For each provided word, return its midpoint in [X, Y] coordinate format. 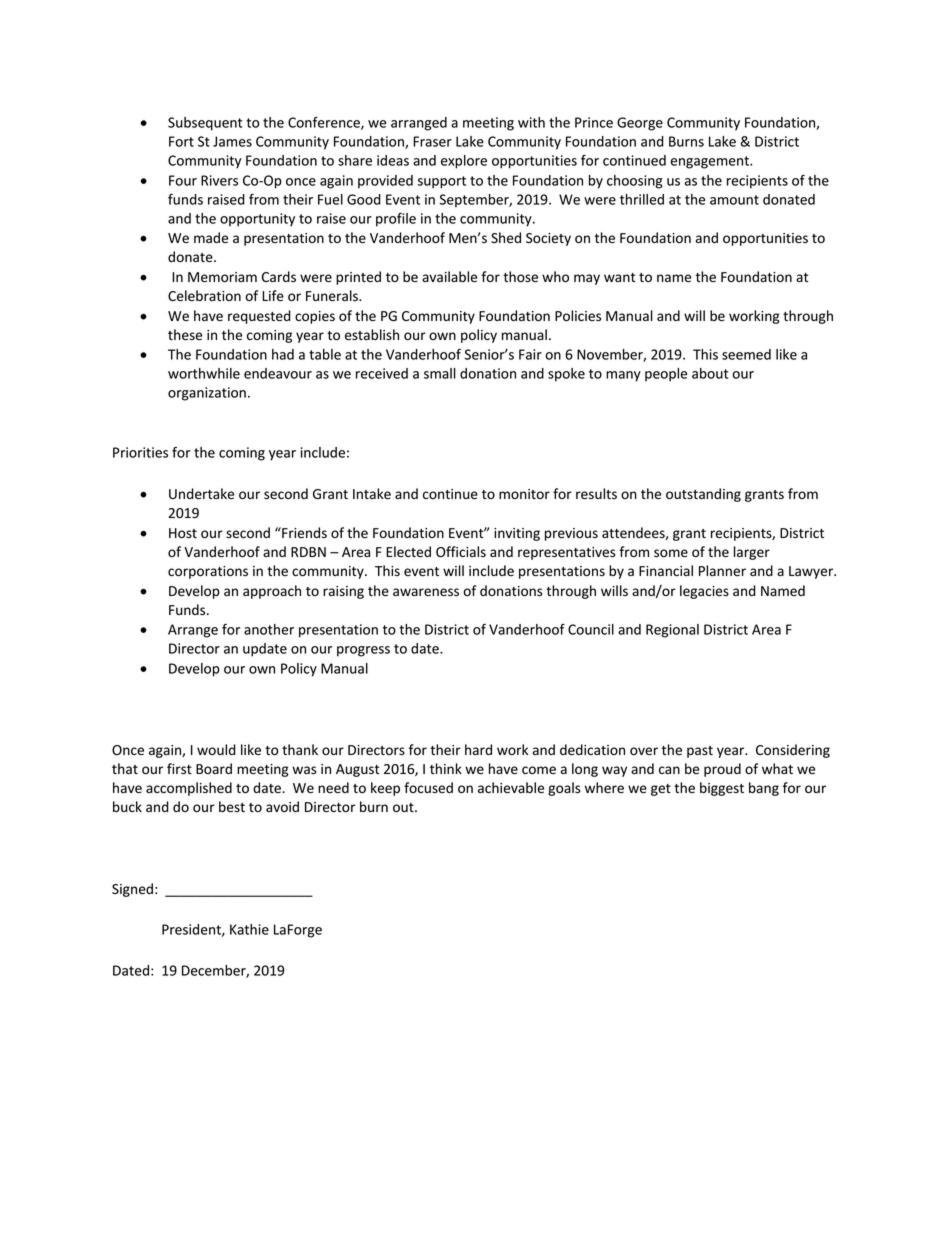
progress [363, 651]
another [269, 629]
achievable [511, 788]
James [232, 141]
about [710, 373]
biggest [722, 789]
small [440, 373]
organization [207, 394]
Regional [672, 631]
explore [464, 162]
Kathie [249, 929]
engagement [711, 162]
